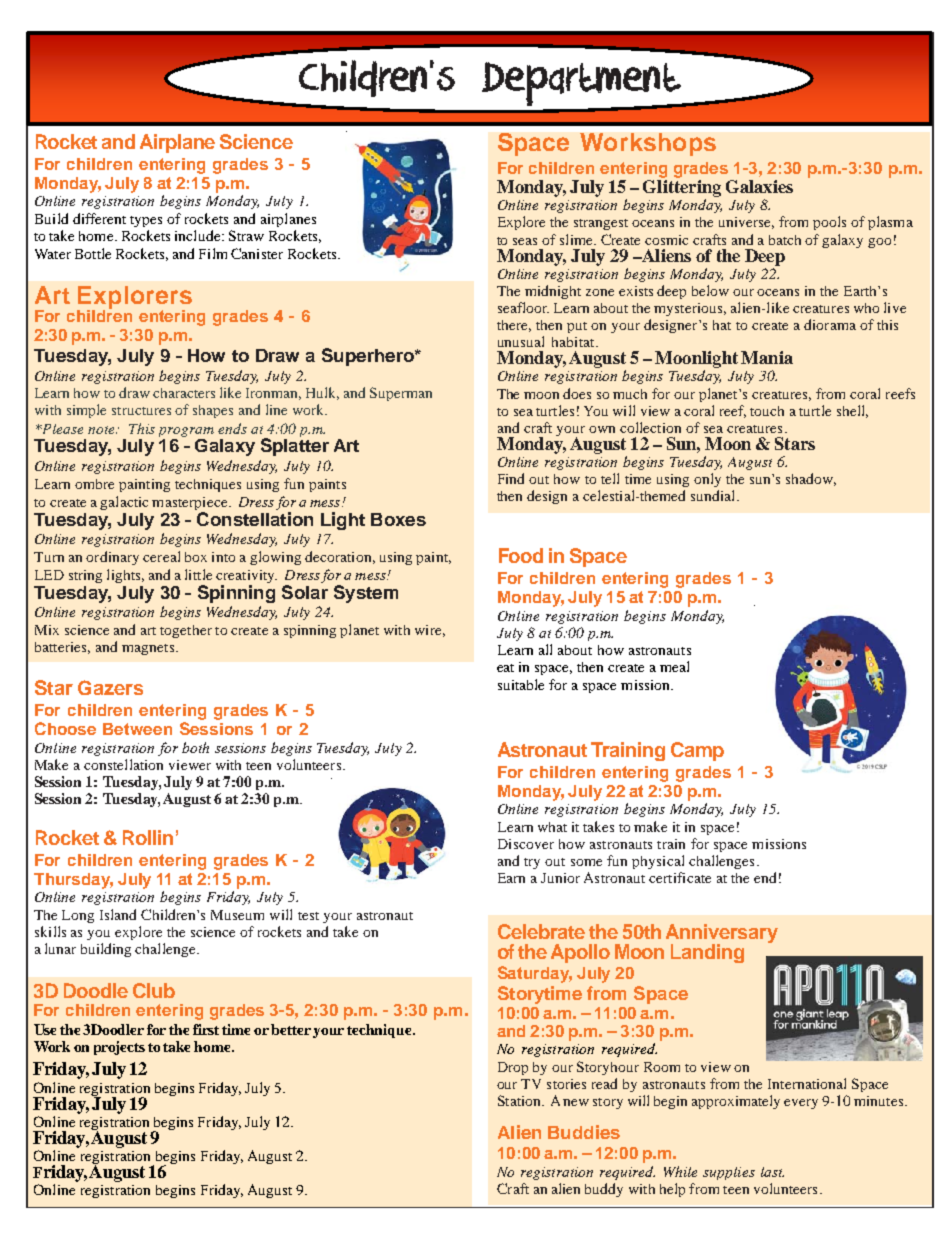 Image resolution: width=952 pixels, height=1233 pixels. Describe the element at coordinates (148, 837) in the screenshot. I see `Rollin` at that location.
